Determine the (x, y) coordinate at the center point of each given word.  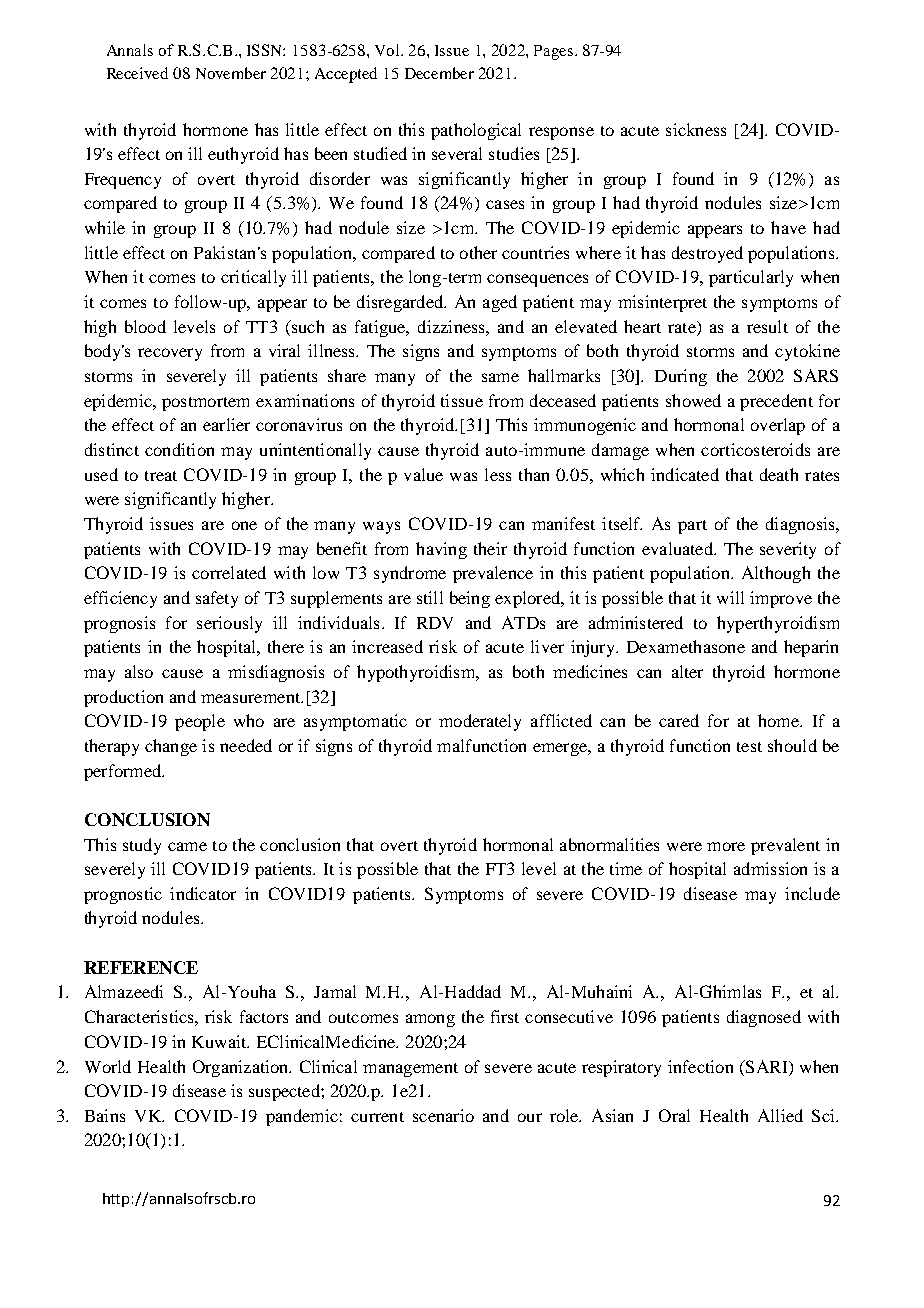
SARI (767, 1066)
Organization (242, 1068)
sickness (696, 129)
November (231, 73)
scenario (443, 1115)
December (439, 73)
